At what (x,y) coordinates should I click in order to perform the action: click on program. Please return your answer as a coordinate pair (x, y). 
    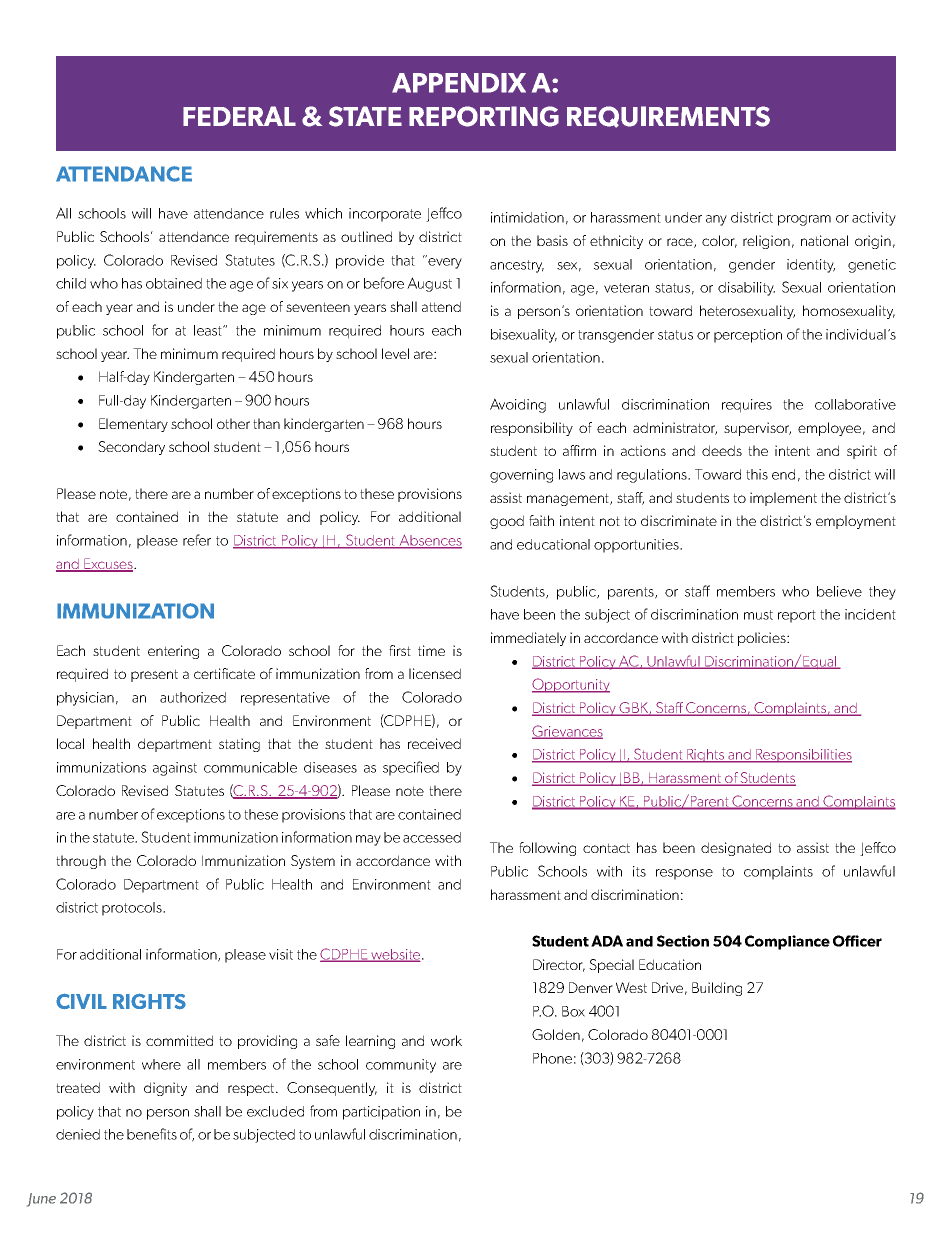
    Looking at the image, I should click on (804, 220).
